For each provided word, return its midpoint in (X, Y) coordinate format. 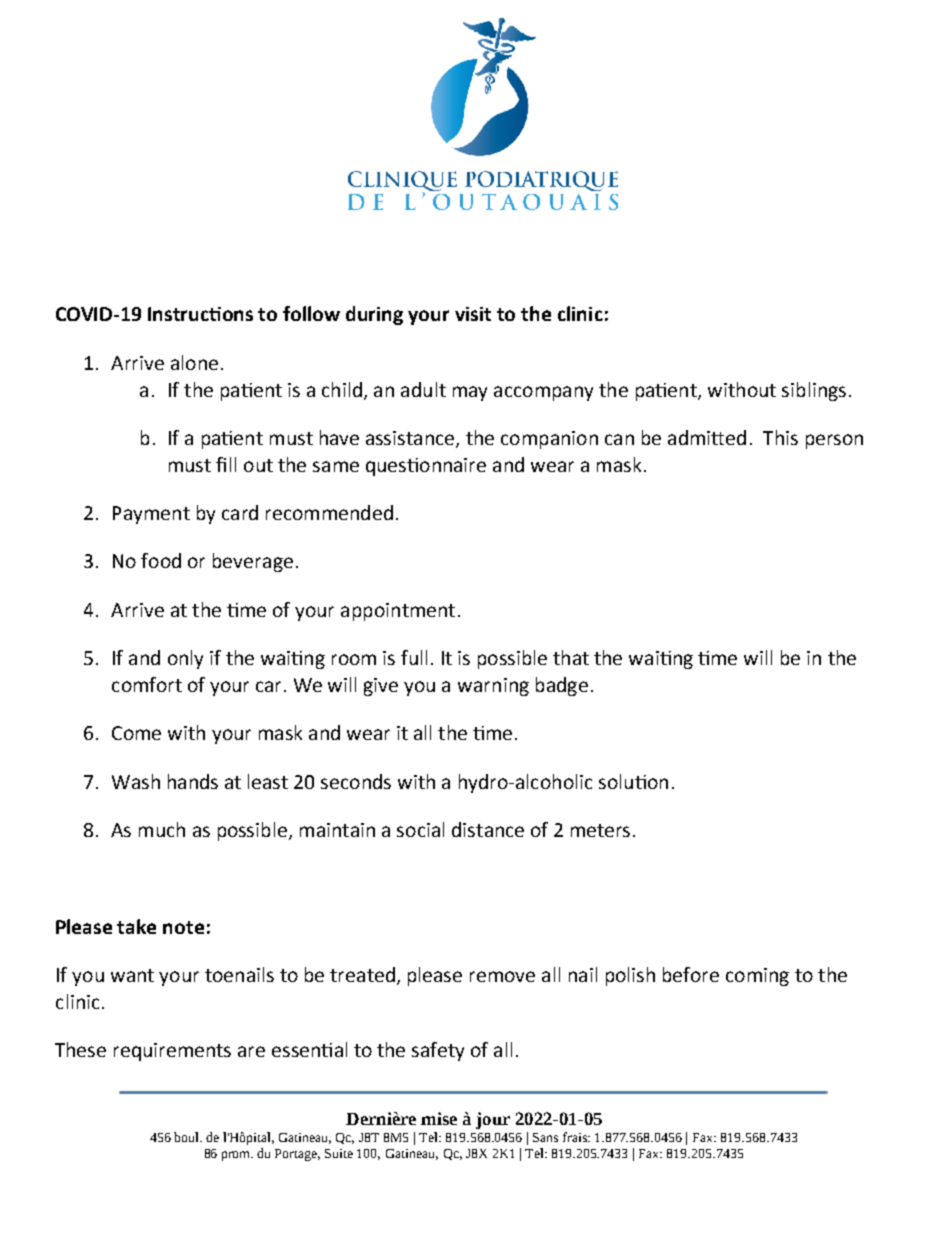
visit (473, 314)
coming (757, 977)
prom (237, 1156)
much (162, 829)
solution (633, 781)
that (571, 657)
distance (488, 829)
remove (502, 976)
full (414, 657)
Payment (151, 515)
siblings (814, 391)
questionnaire (426, 467)
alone (194, 362)
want (132, 975)
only (185, 659)
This (780, 437)
